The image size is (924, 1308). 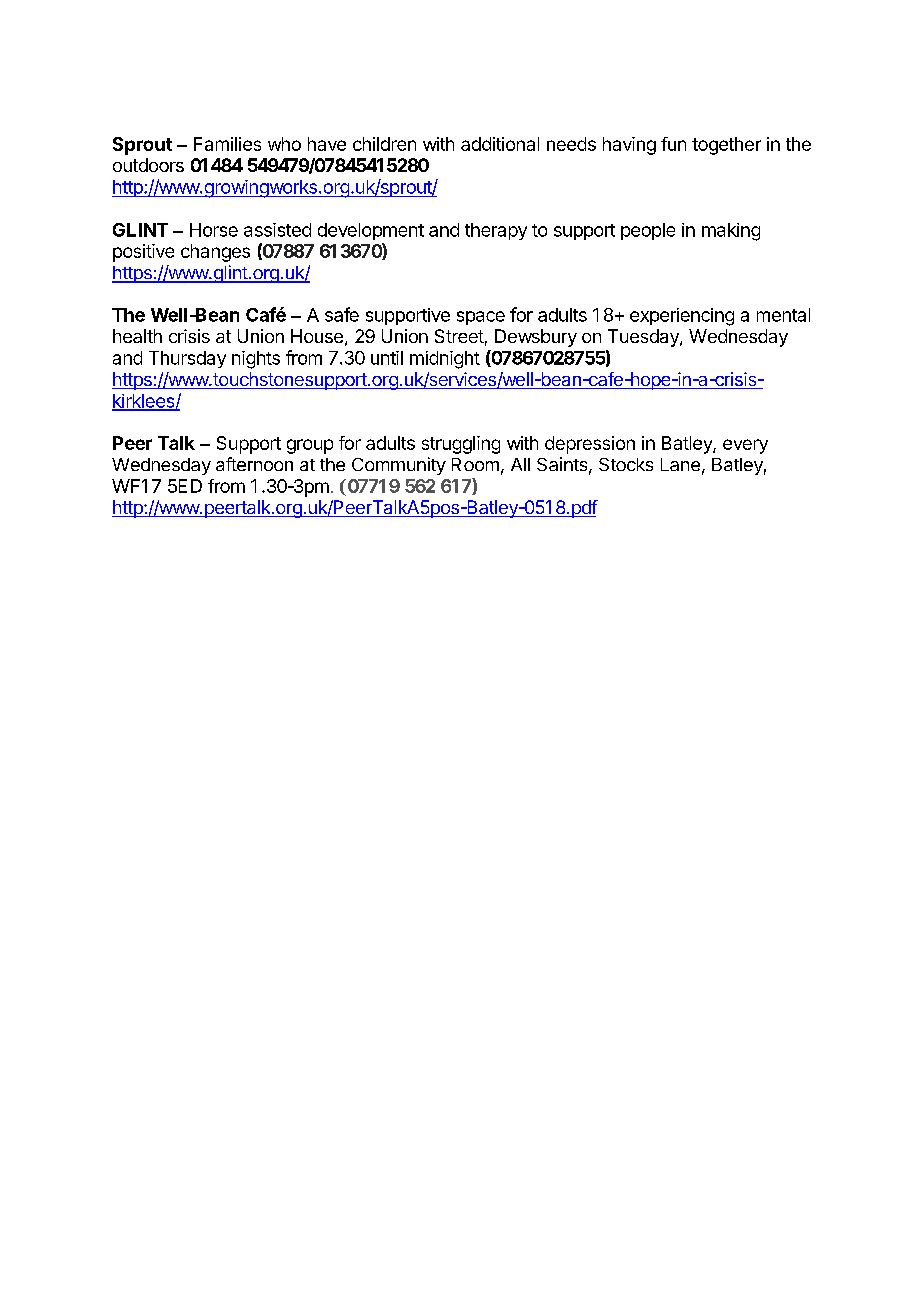 What do you see at coordinates (445, 360) in the image?
I see `midnight` at bounding box center [445, 360].
